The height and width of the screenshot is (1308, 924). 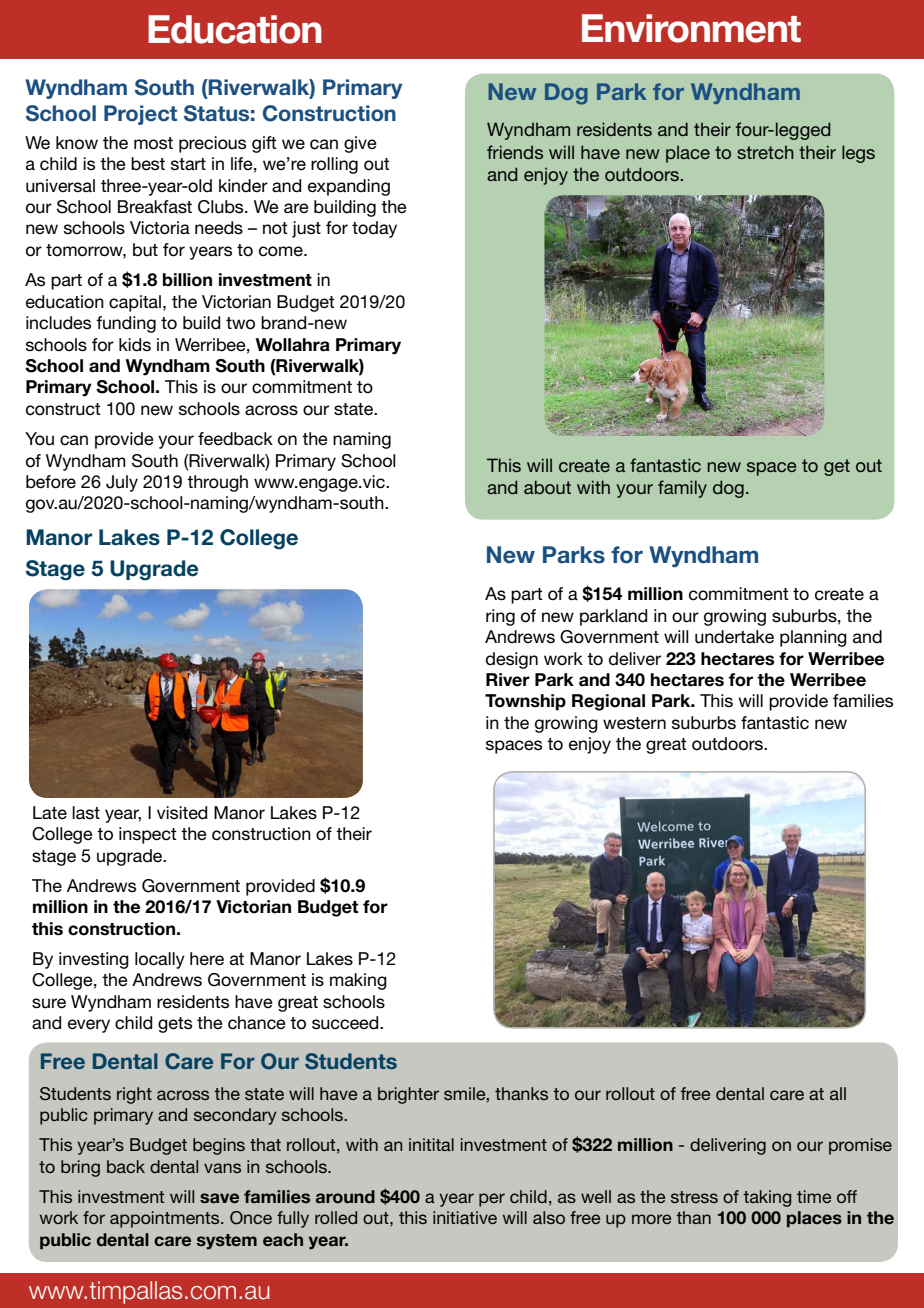 What do you see at coordinates (122, 483) in the screenshot?
I see `July` at bounding box center [122, 483].
